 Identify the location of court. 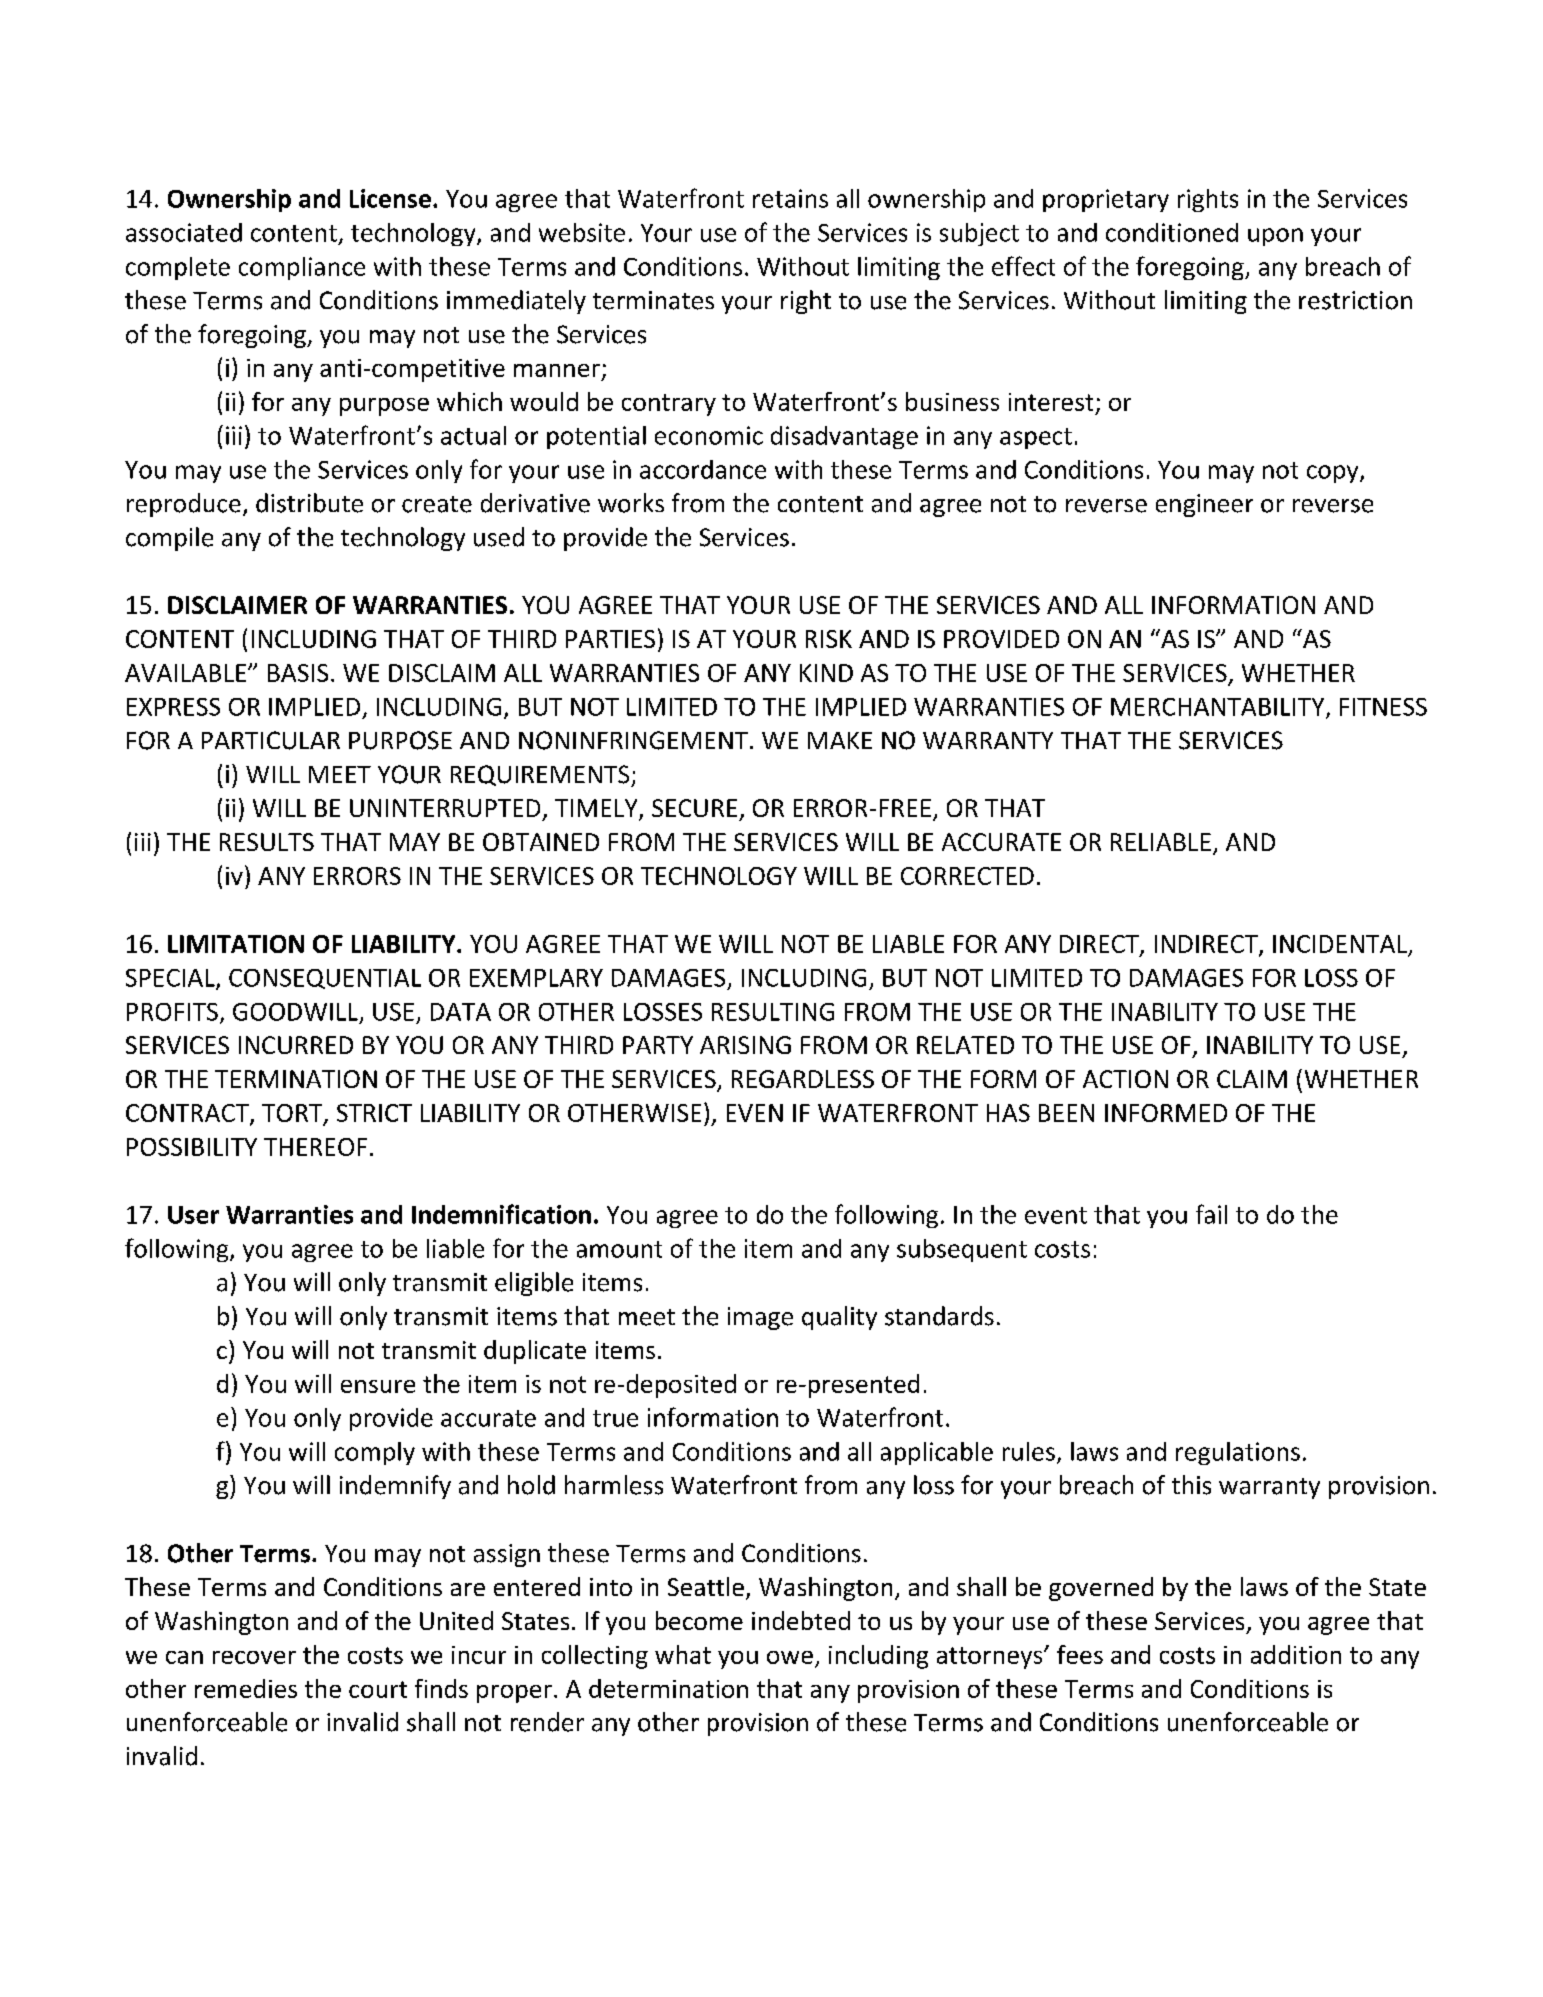
(378, 1689).
